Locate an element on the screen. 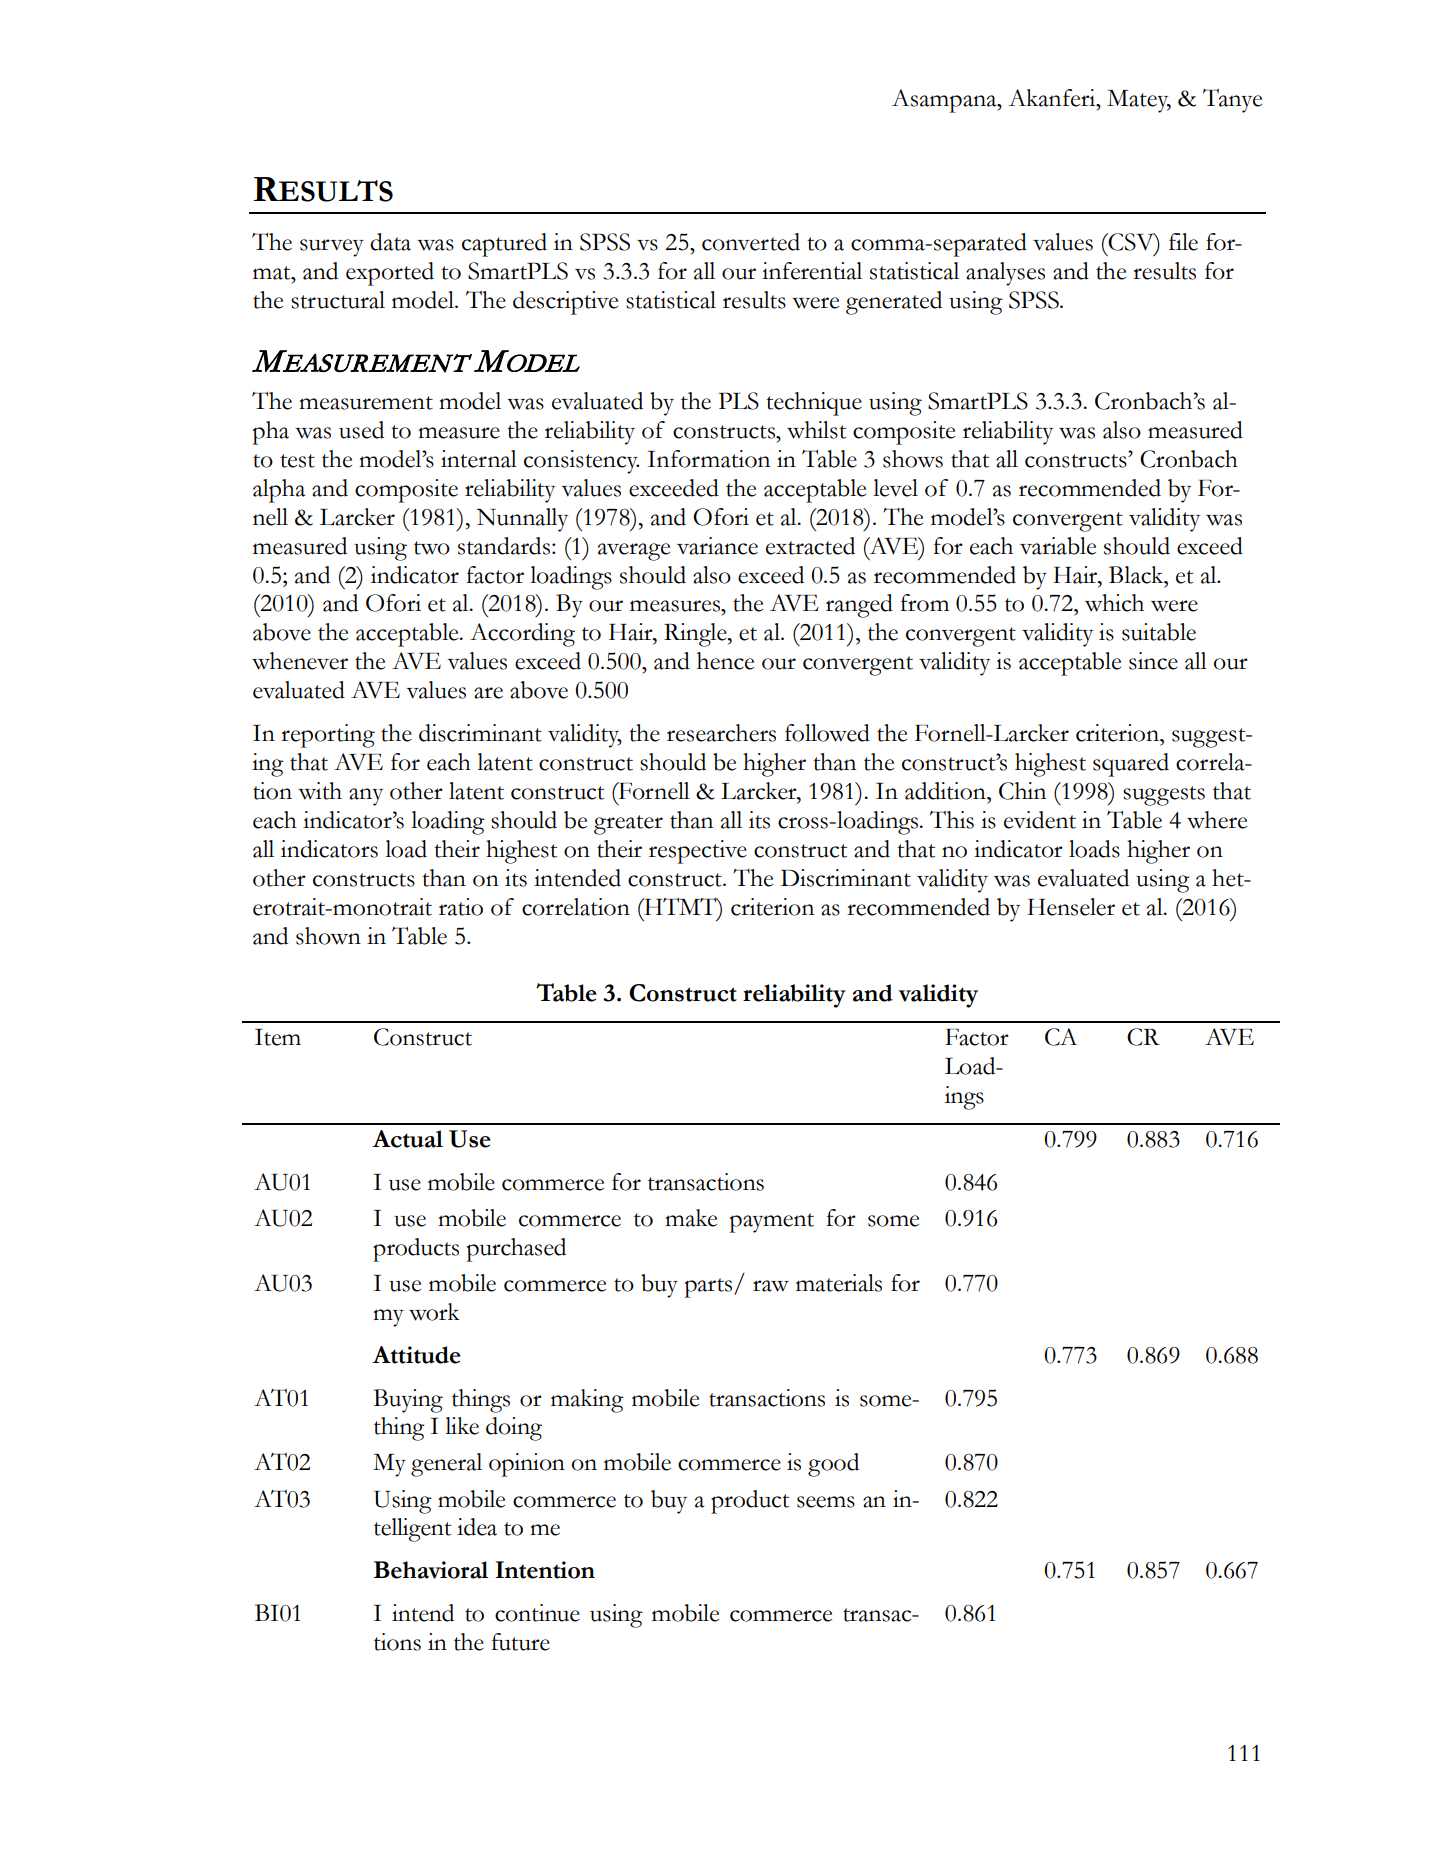 This screenshot has width=1431, height=1852. Behavioral is located at coordinates (431, 1570).
